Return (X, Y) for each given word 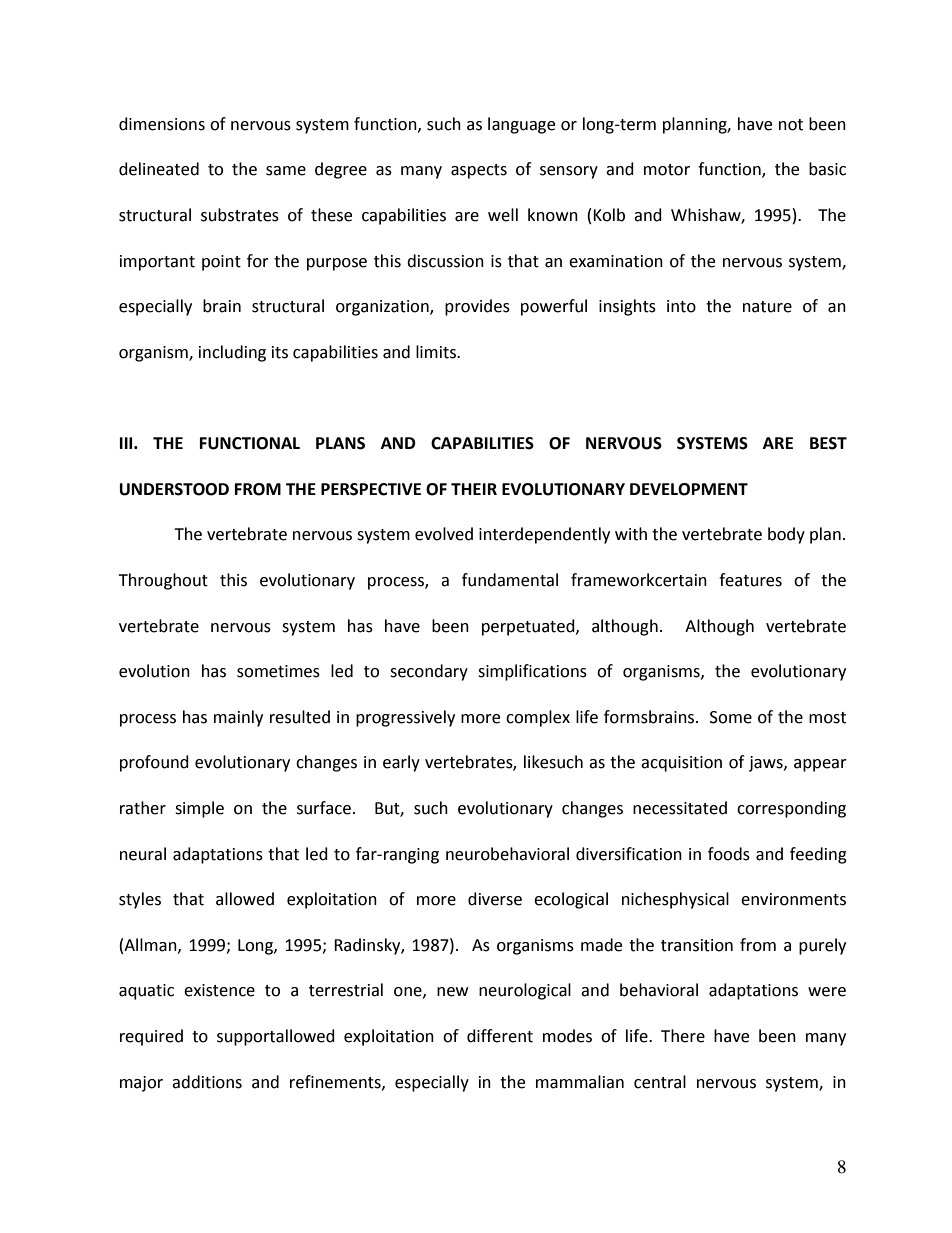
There (683, 1036)
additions (207, 1082)
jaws (767, 764)
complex (538, 718)
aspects (479, 171)
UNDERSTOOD (174, 489)
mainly (238, 718)
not (791, 125)
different (500, 1036)
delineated (159, 169)
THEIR (474, 489)
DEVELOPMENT (689, 489)
